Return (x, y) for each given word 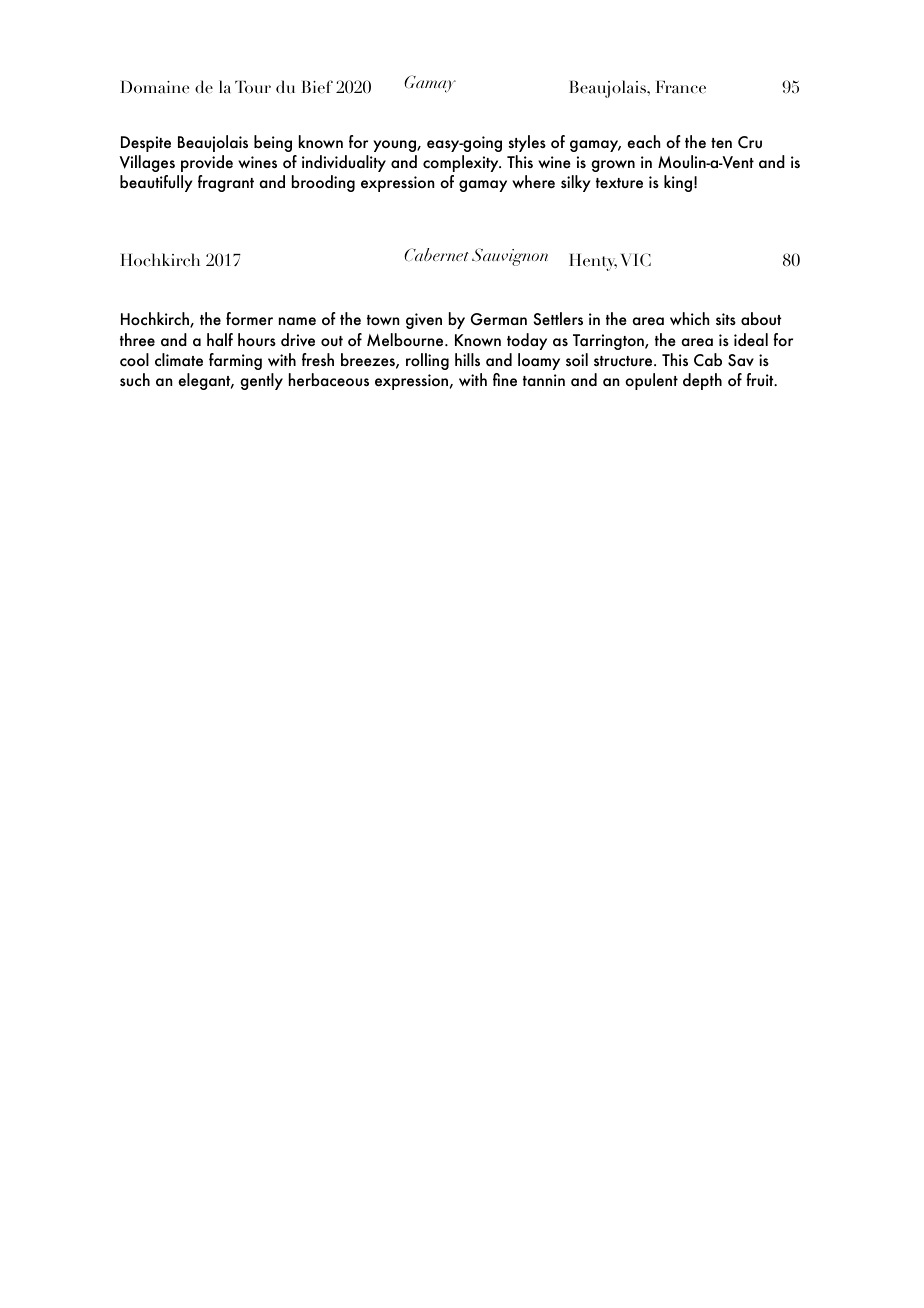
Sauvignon (510, 257)
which (689, 319)
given (424, 321)
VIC (636, 260)
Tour (253, 87)
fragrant (226, 183)
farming (235, 361)
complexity (462, 163)
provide (207, 163)
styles (527, 143)
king (678, 183)
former (249, 319)
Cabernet (436, 254)
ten (721, 143)
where (533, 181)
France (681, 87)
